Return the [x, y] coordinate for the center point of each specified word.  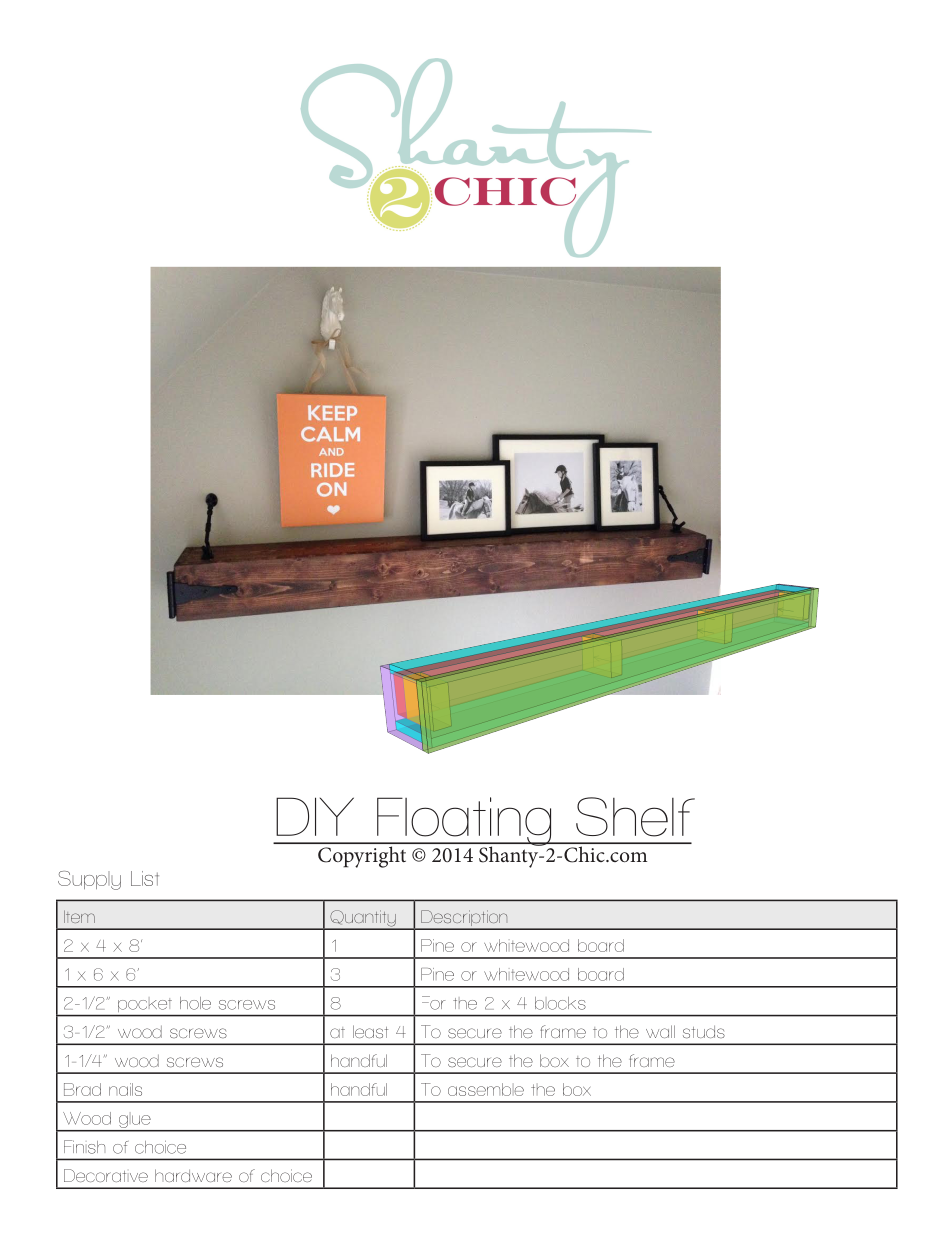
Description [464, 919]
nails [125, 1089]
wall [660, 1031]
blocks [560, 1003]
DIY [315, 816]
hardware [193, 1175]
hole [195, 1003]
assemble [486, 1089]
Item [79, 916]
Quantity [363, 919]
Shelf [635, 817]
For [433, 1003]
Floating [464, 822]
